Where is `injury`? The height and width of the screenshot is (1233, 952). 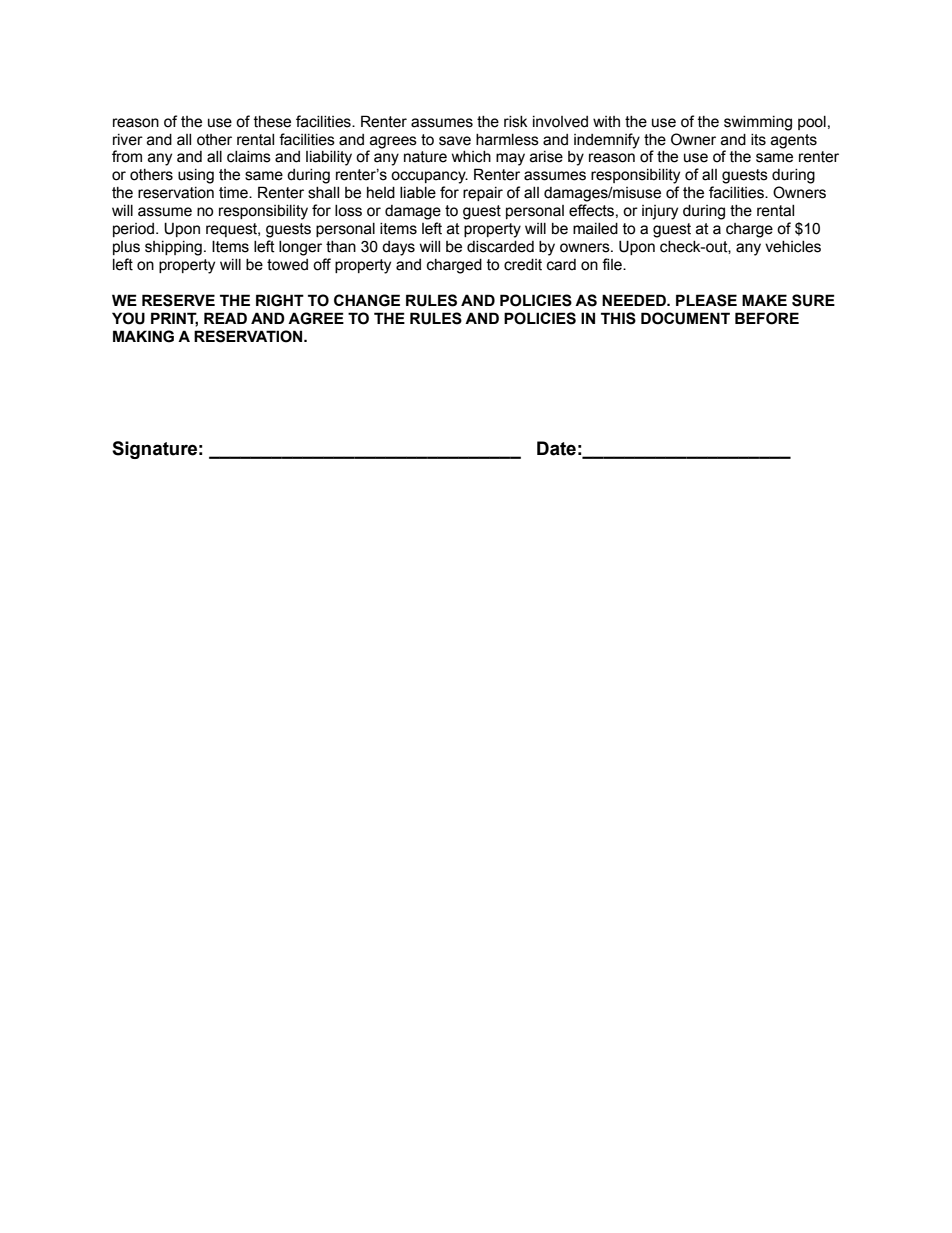 injury is located at coordinates (660, 212).
